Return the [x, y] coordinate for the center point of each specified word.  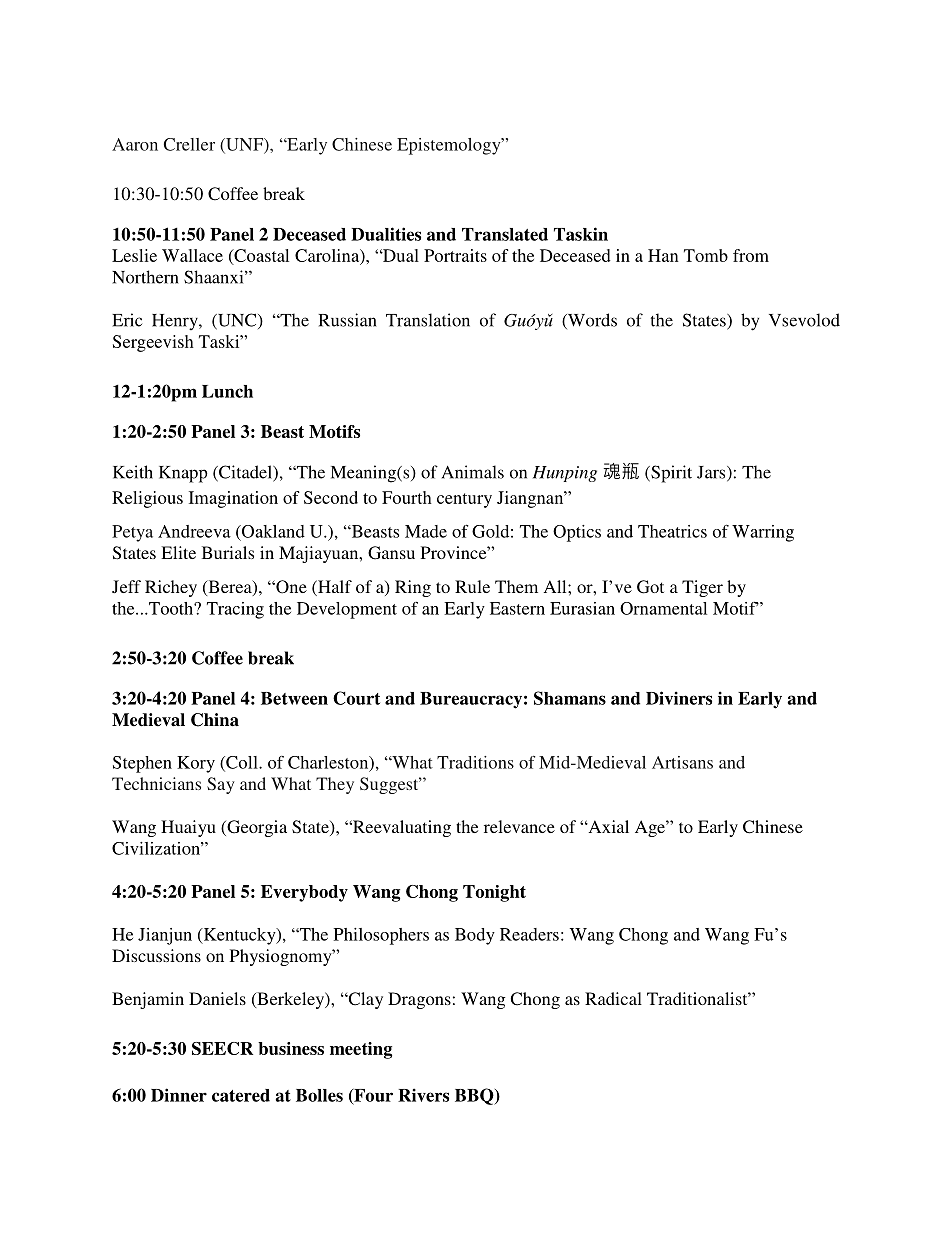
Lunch [227, 391]
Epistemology [450, 146]
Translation [428, 320]
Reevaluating [401, 828]
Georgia [256, 828]
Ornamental [663, 608]
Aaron [135, 144]
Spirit [670, 474]
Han [663, 255]
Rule [472, 586]
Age [651, 828]
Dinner [179, 1095]
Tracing [235, 610]
